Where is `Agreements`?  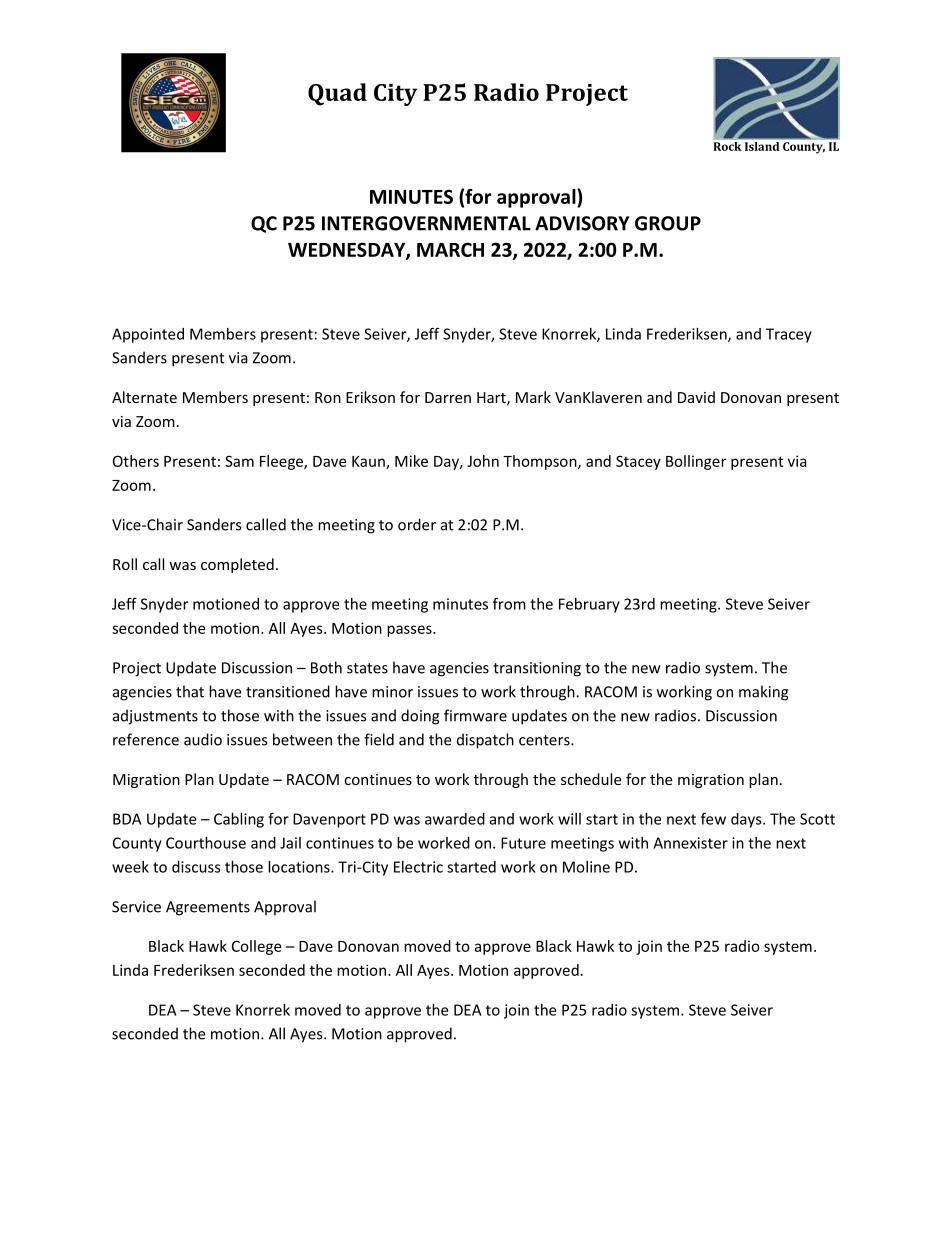 Agreements is located at coordinates (208, 908).
